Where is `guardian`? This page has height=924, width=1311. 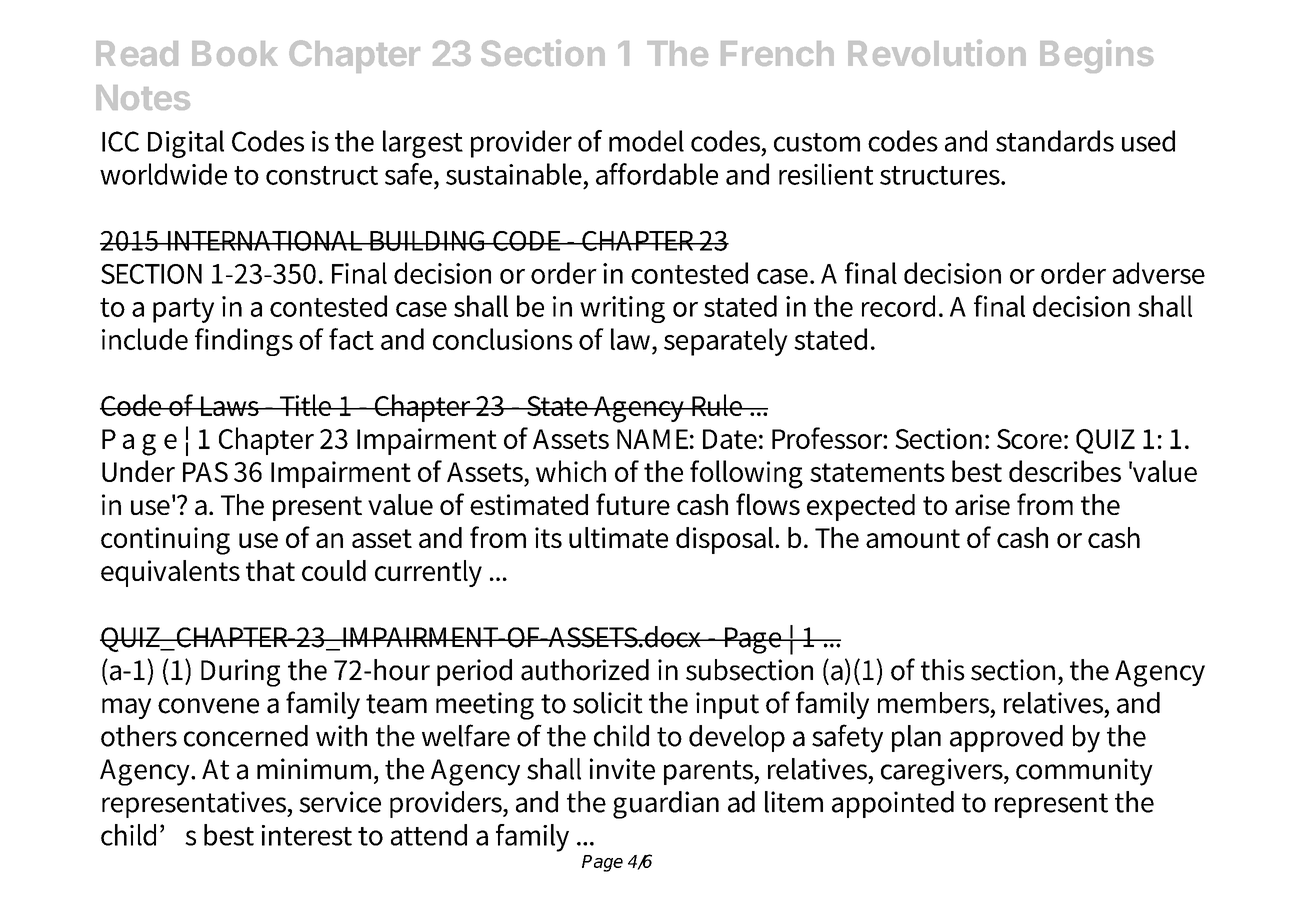 guardian is located at coordinates (666, 805).
